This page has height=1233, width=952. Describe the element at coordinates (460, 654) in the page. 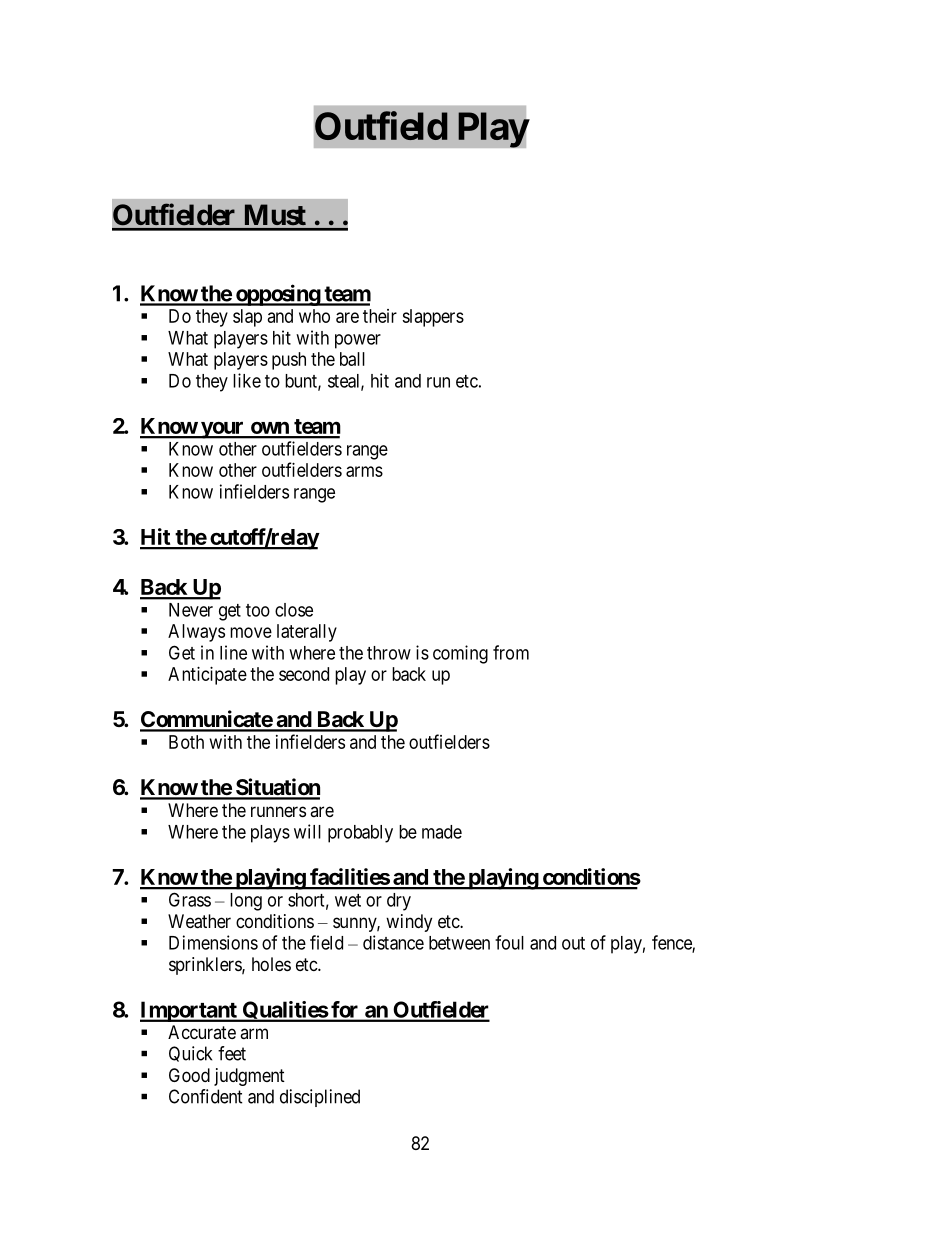

I see `coming` at that location.
